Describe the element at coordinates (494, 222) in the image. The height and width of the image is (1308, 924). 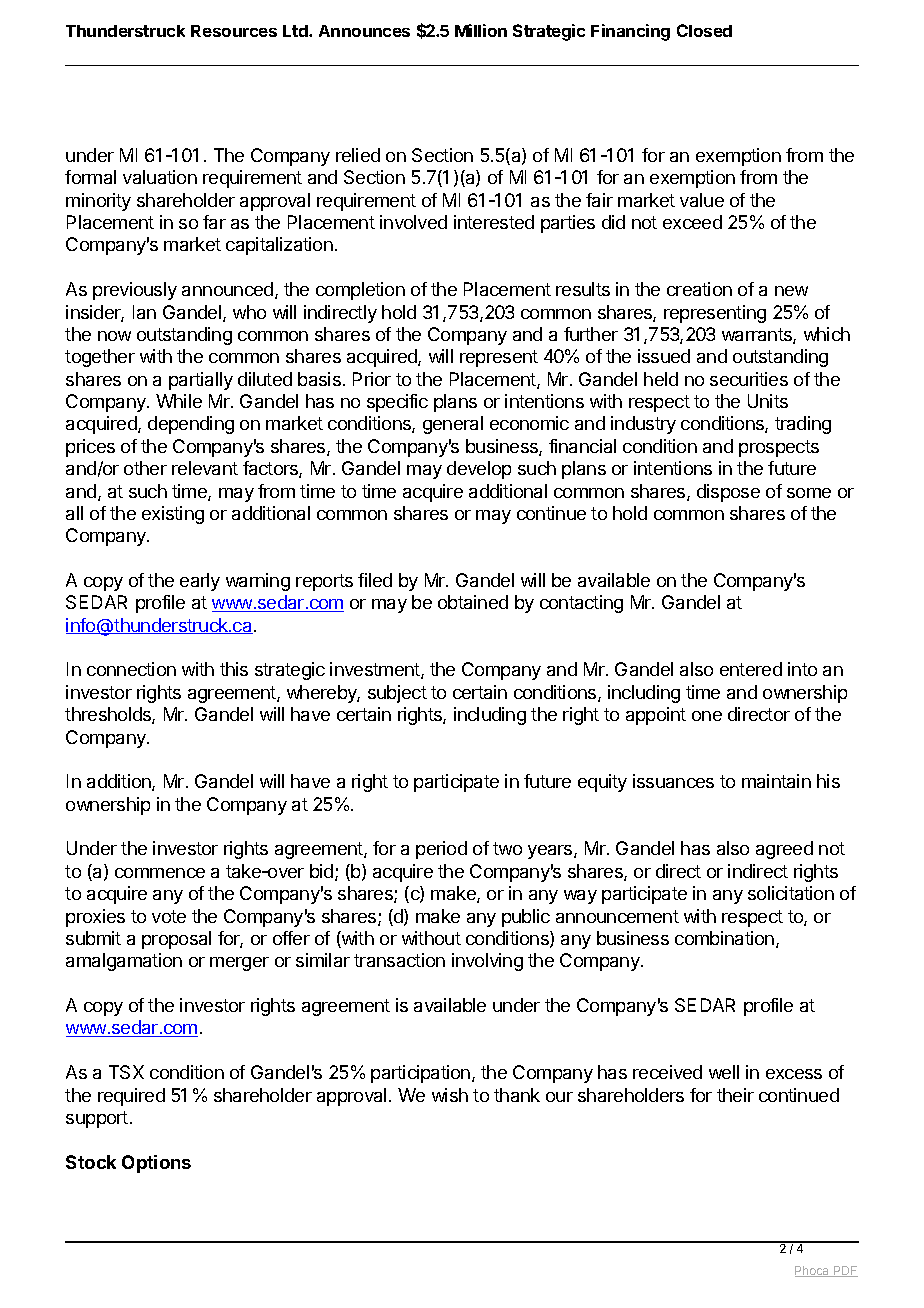
I see `interested` at that location.
